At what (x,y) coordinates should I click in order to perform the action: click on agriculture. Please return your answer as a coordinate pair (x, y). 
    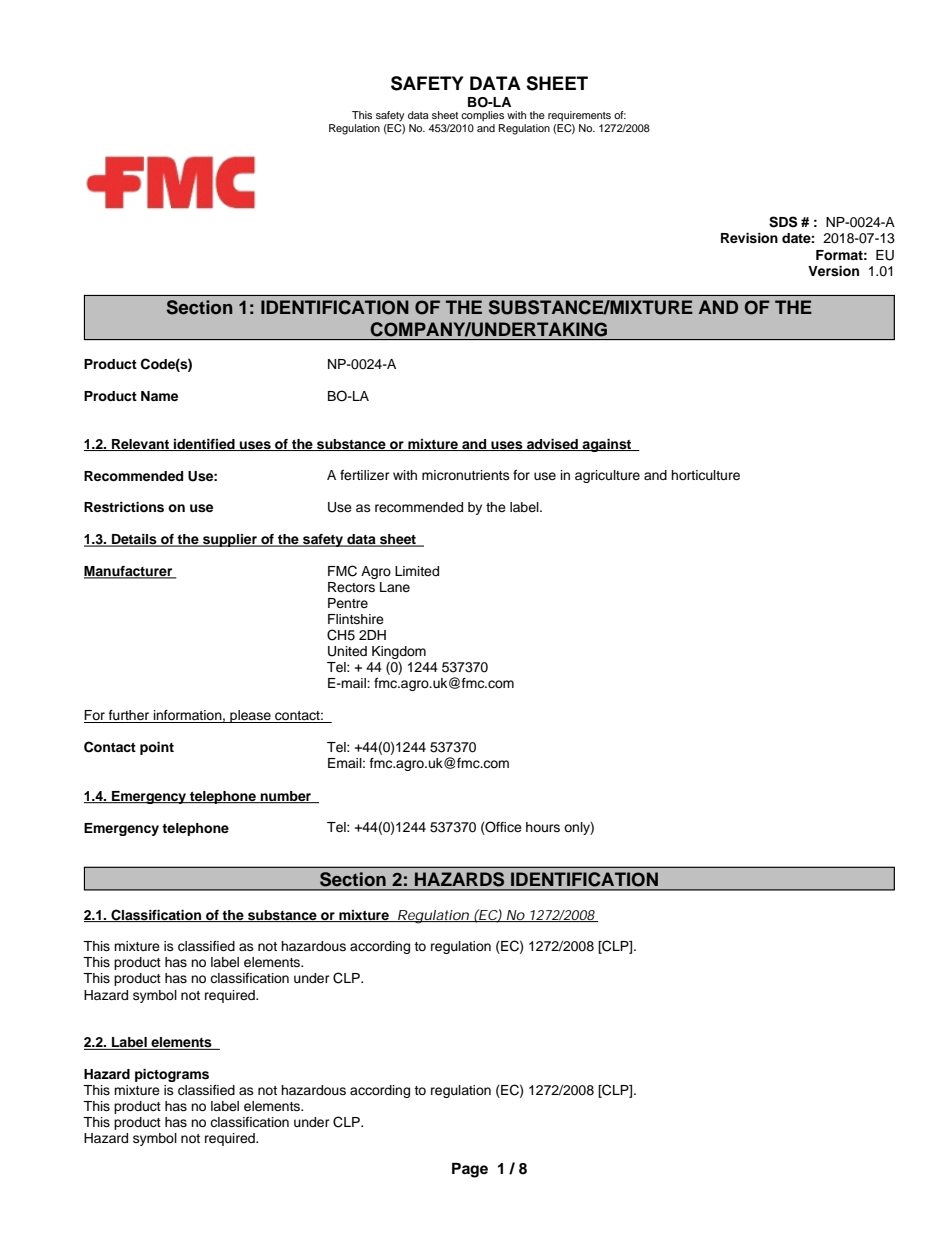
    Looking at the image, I should click on (607, 476).
